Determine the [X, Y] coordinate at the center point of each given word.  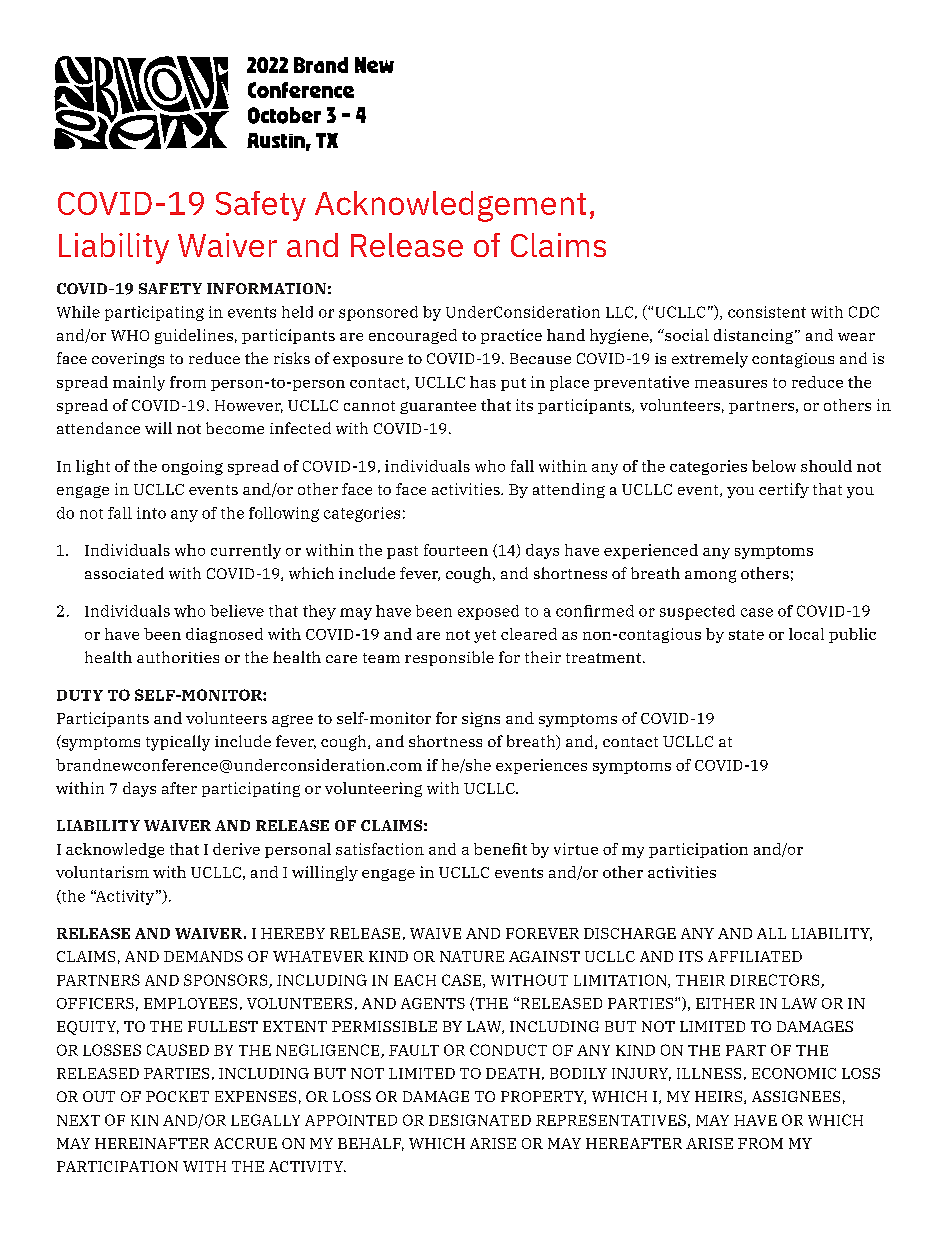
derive [236, 849]
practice [511, 336]
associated [124, 573]
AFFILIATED [755, 956]
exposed [488, 612]
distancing [755, 336]
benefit [500, 849]
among [710, 576]
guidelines [194, 336]
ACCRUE [245, 1143]
